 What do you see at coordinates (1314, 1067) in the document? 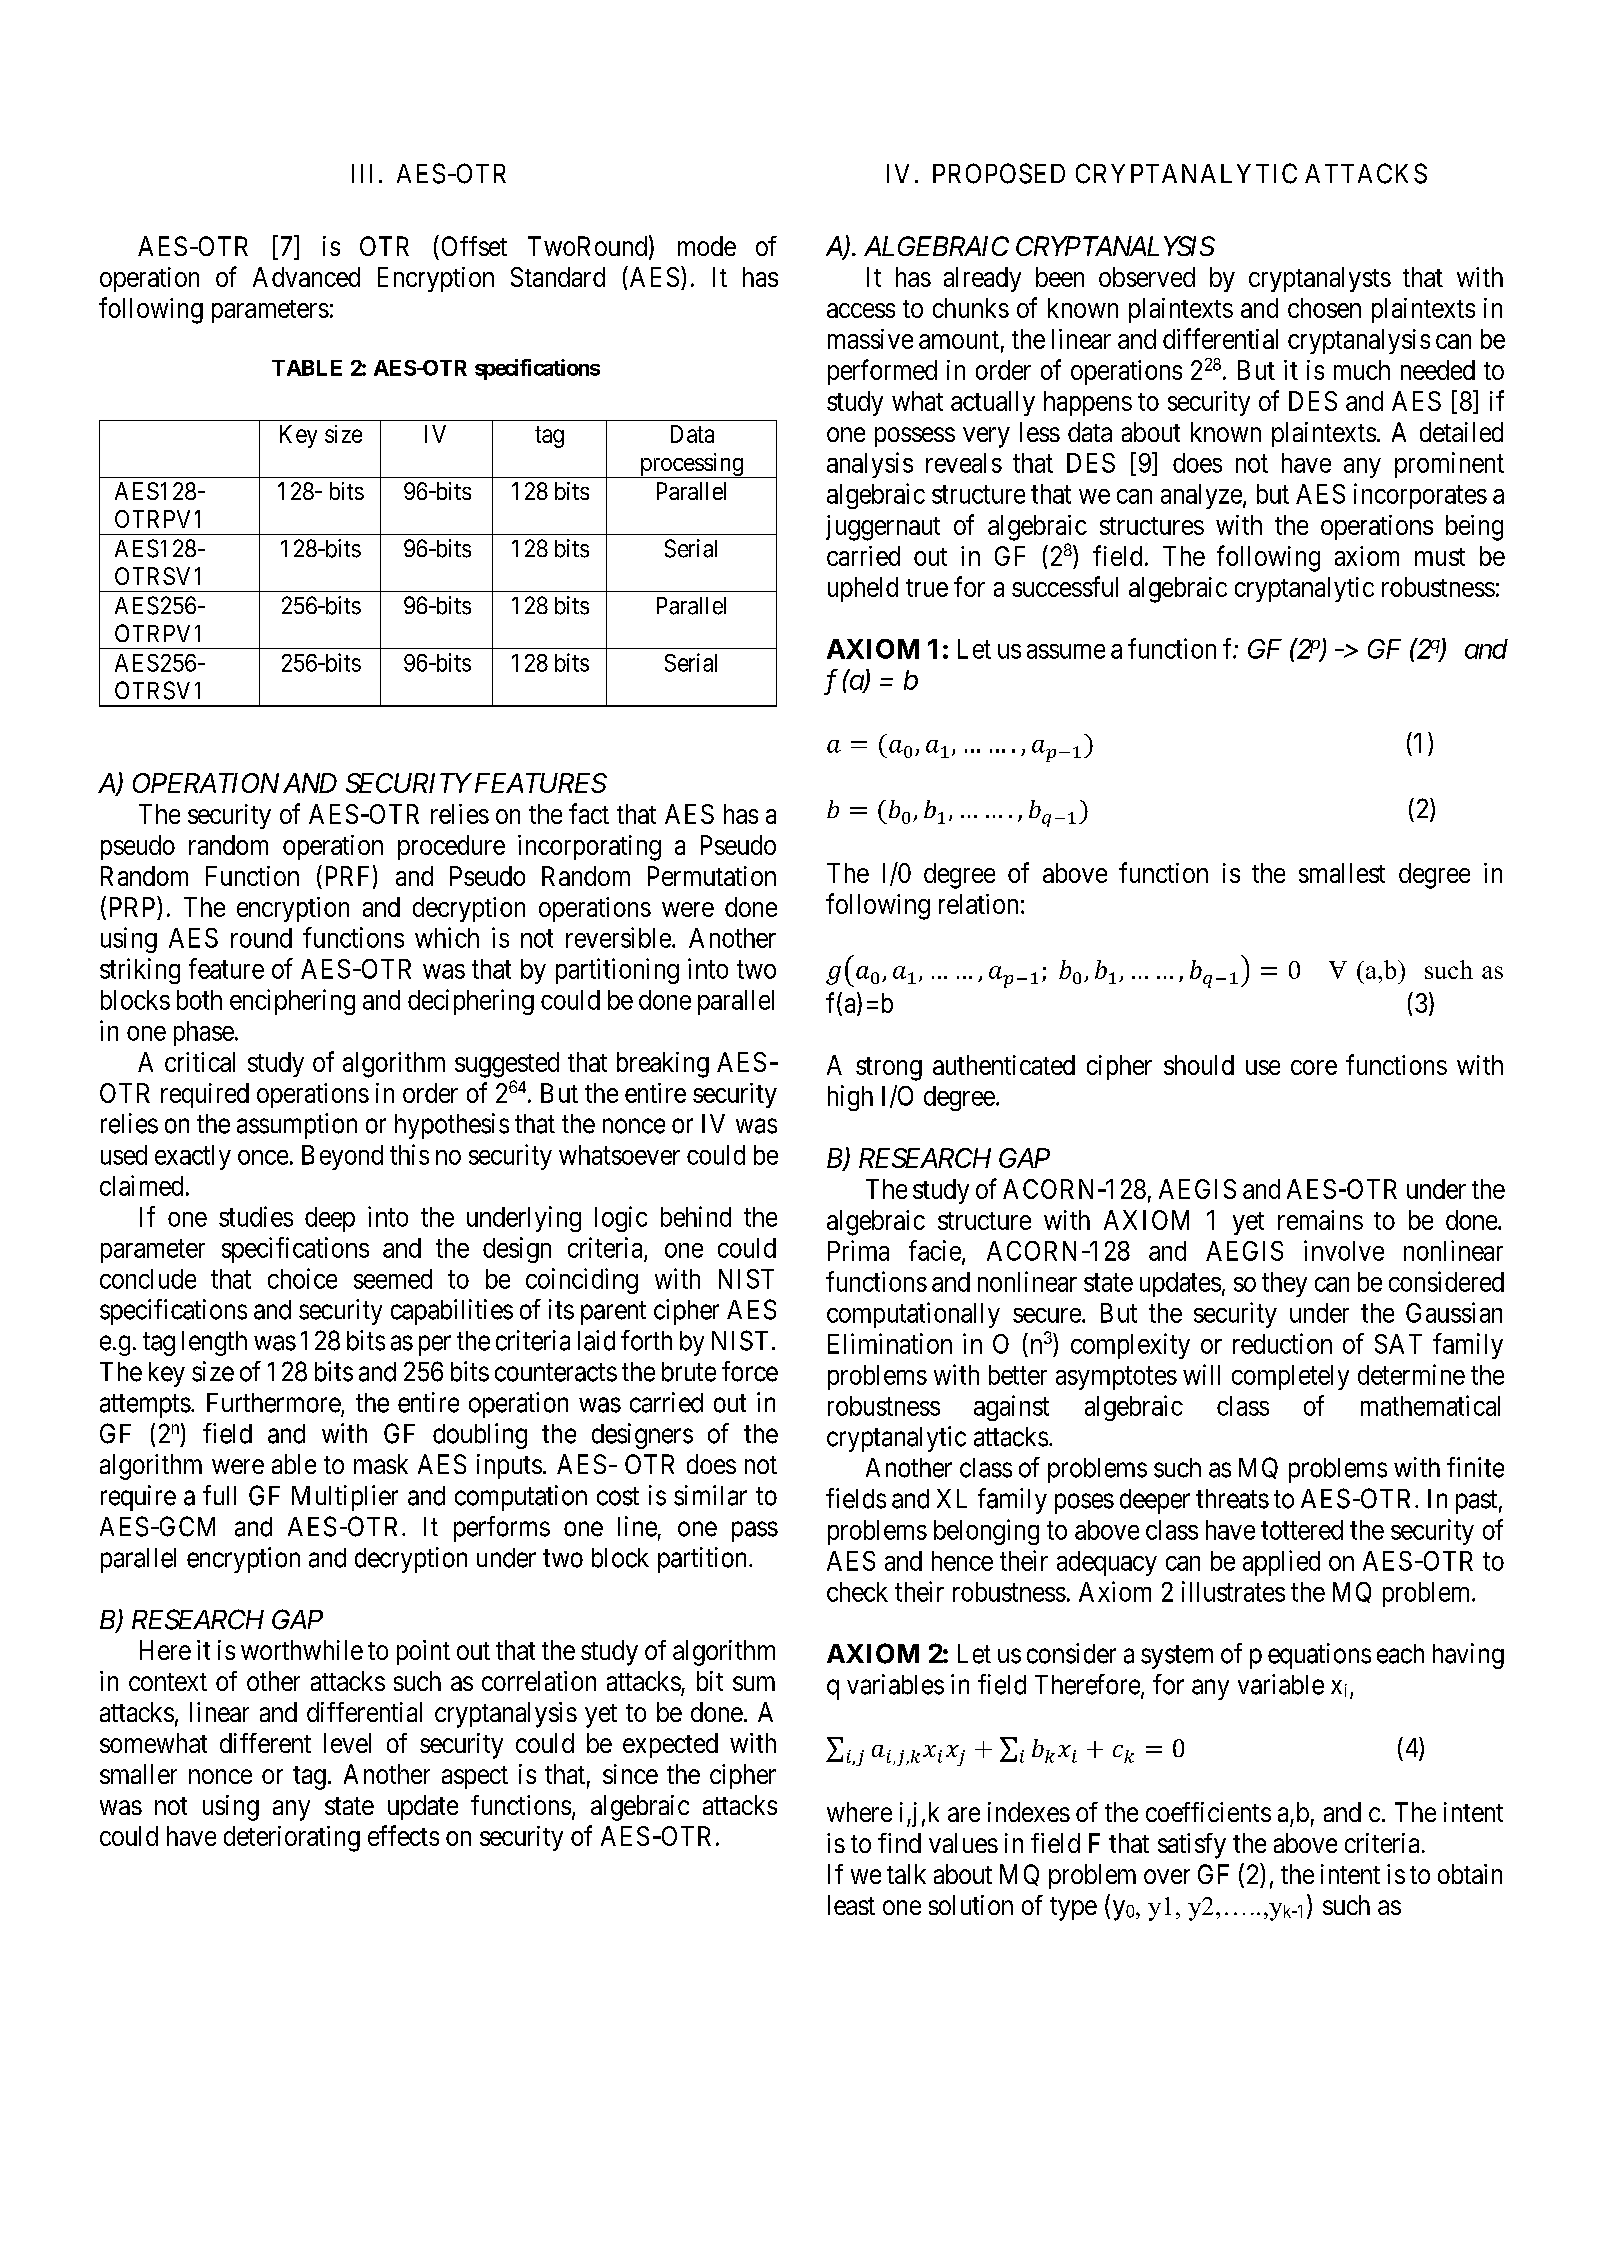
I see `core` at bounding box center [1314, 1067].
